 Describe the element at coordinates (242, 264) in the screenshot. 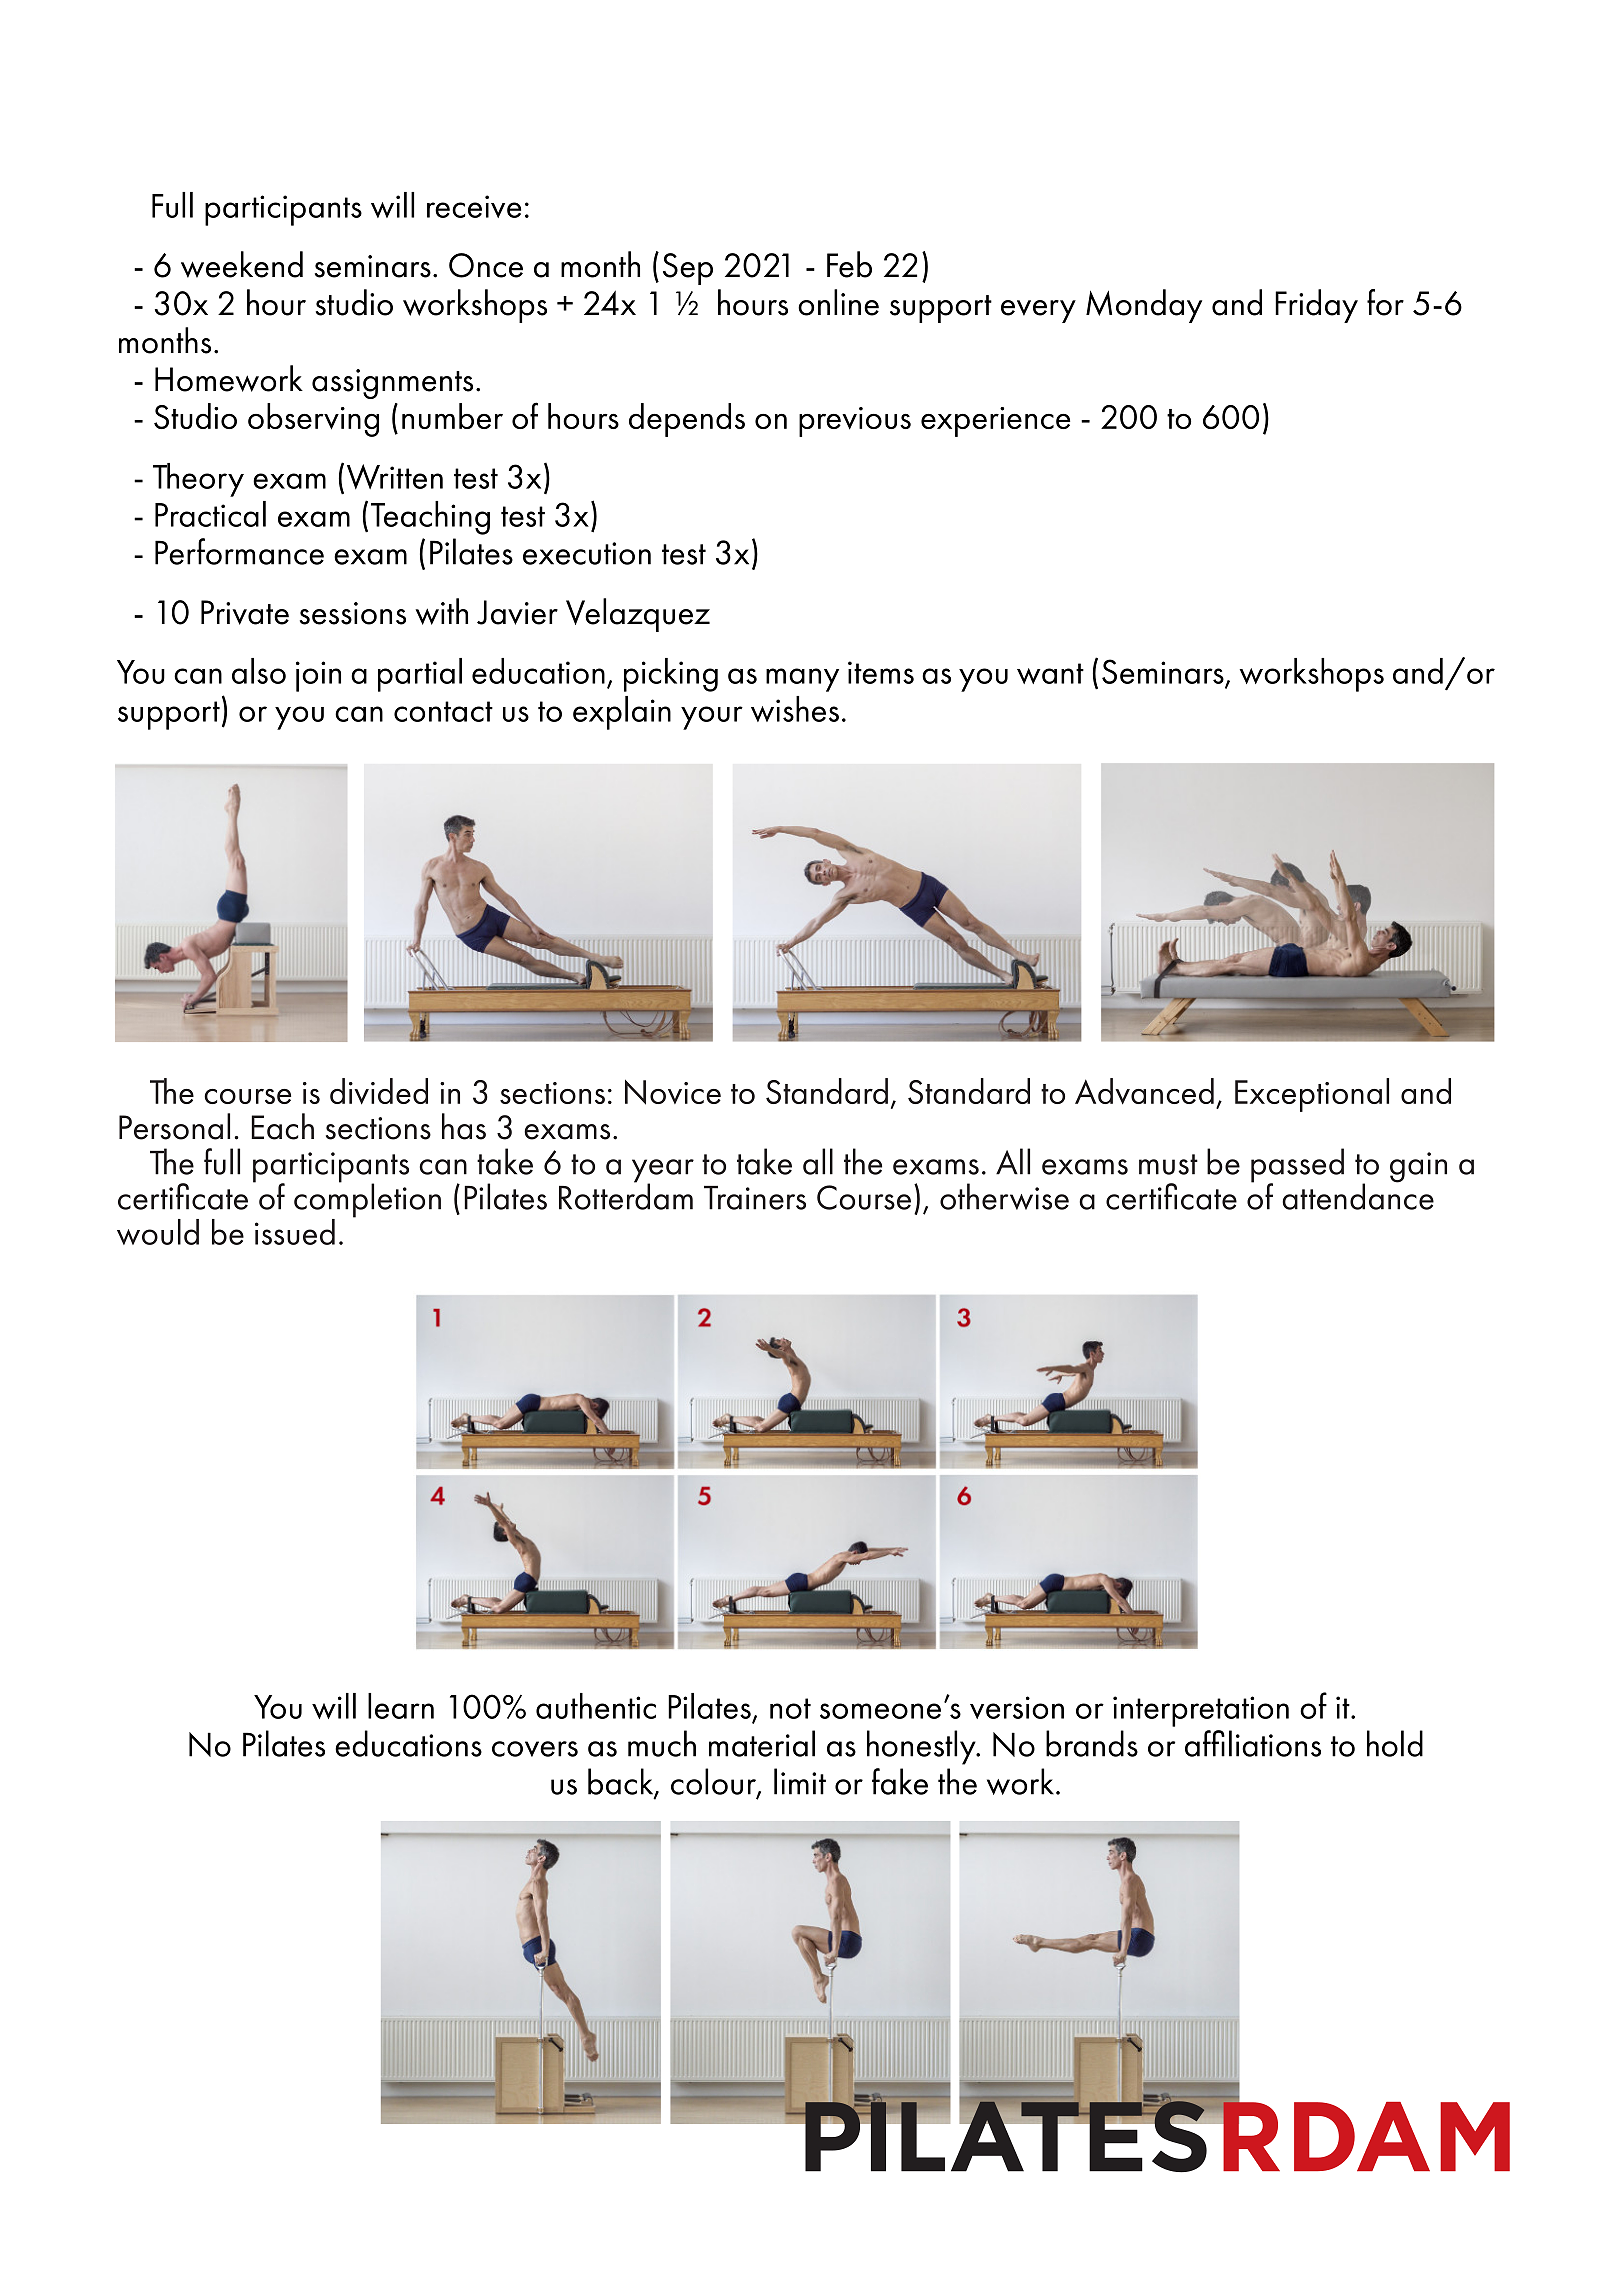

I see `weekend` at that location.
